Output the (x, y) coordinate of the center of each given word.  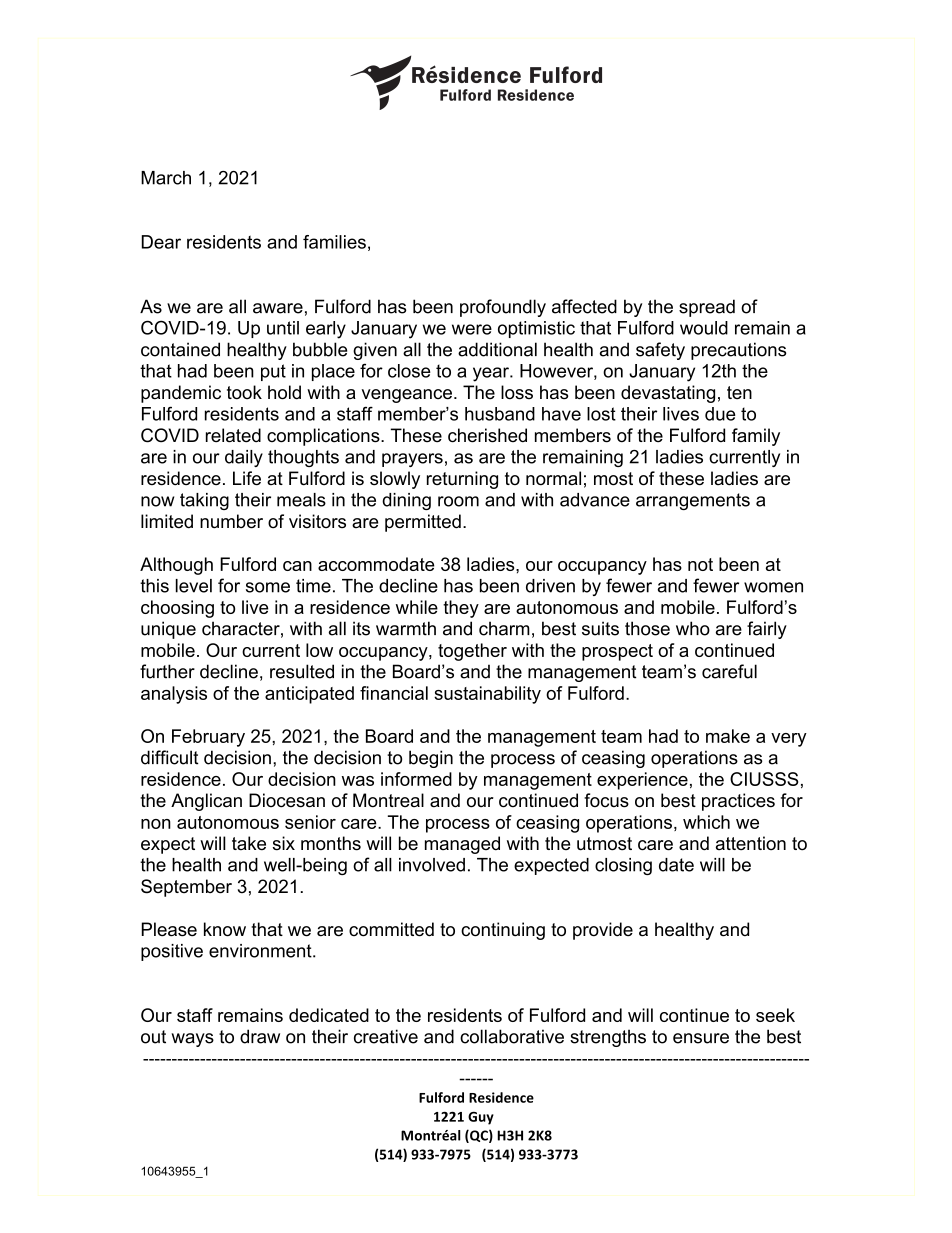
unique (168, 630)
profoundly (503, 308)
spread (707, 308)
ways (192, 1040)
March (166, 178)
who (693, 628)
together (472, 652)
